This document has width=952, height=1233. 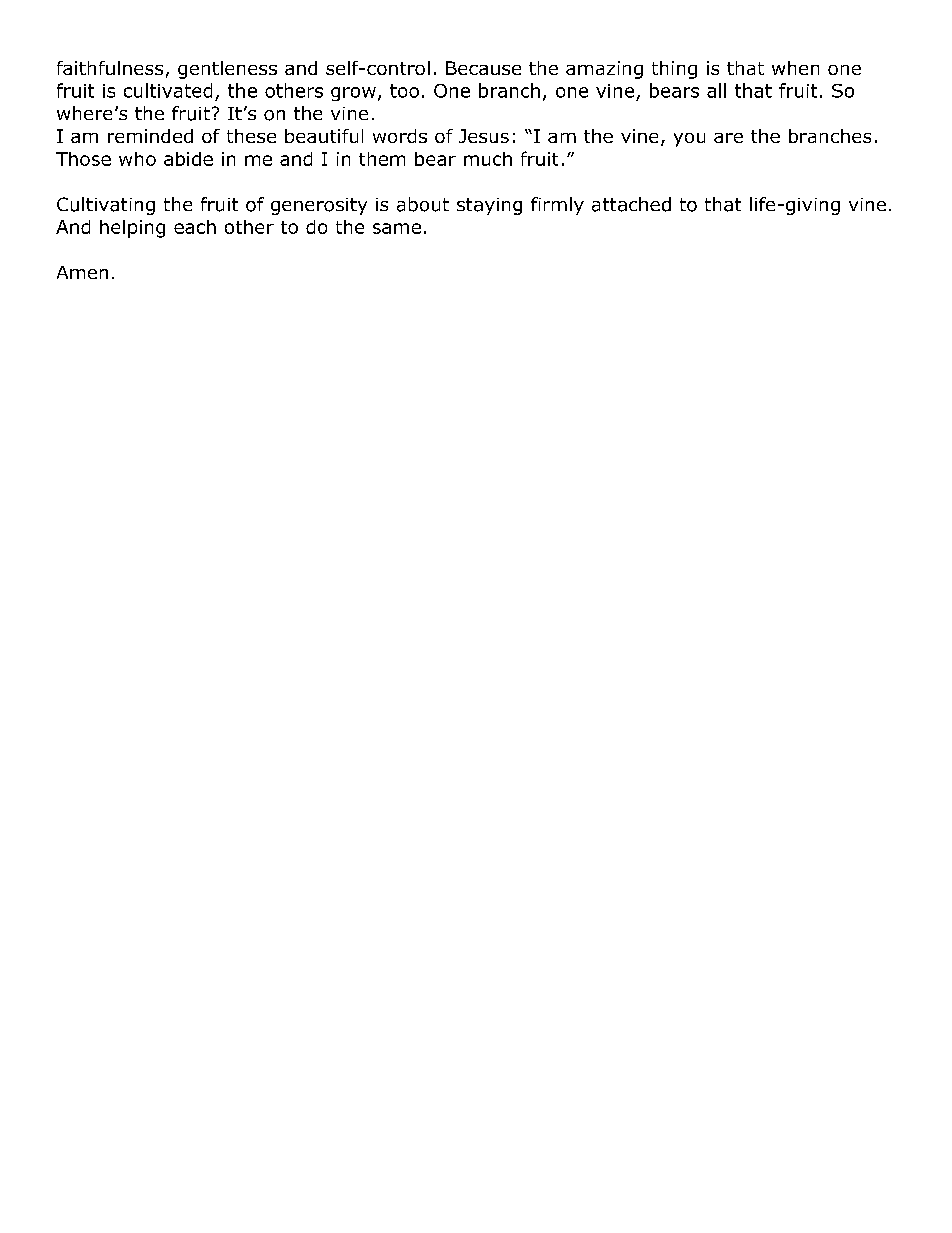 What do you see at coordinates (400, 136) in the document?
I see `words` at bounding box center [400, 136].
